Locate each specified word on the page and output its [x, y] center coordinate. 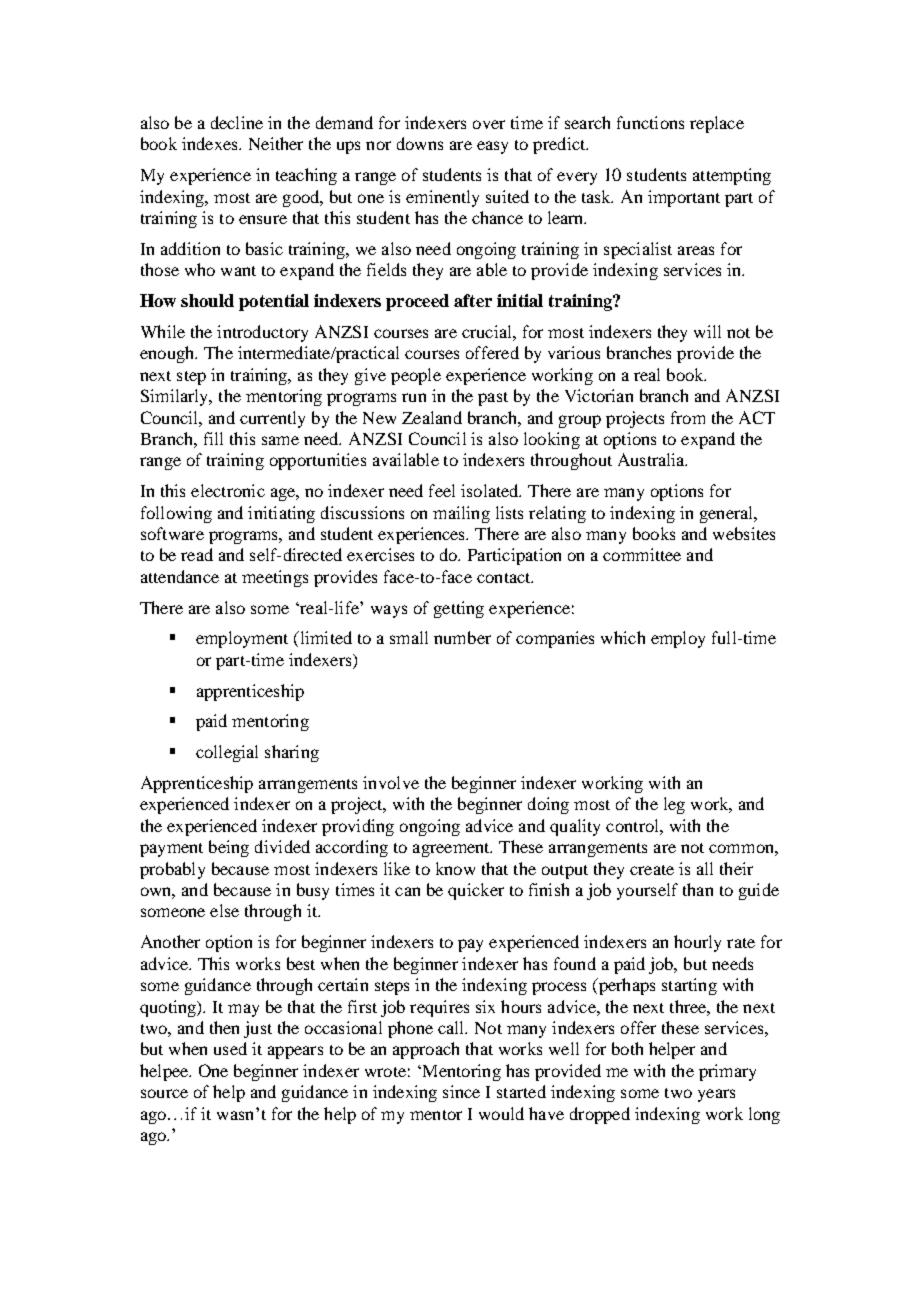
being [229, 848]
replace [717, 124]
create [652, 870]
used [230, 1048]
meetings [275, 578]
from [688, 417]
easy [492, 147]
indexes [211, 143]
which [623, 637]
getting [459, 609]
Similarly [176, 397]
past [493, 399]
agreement [452, 850]
